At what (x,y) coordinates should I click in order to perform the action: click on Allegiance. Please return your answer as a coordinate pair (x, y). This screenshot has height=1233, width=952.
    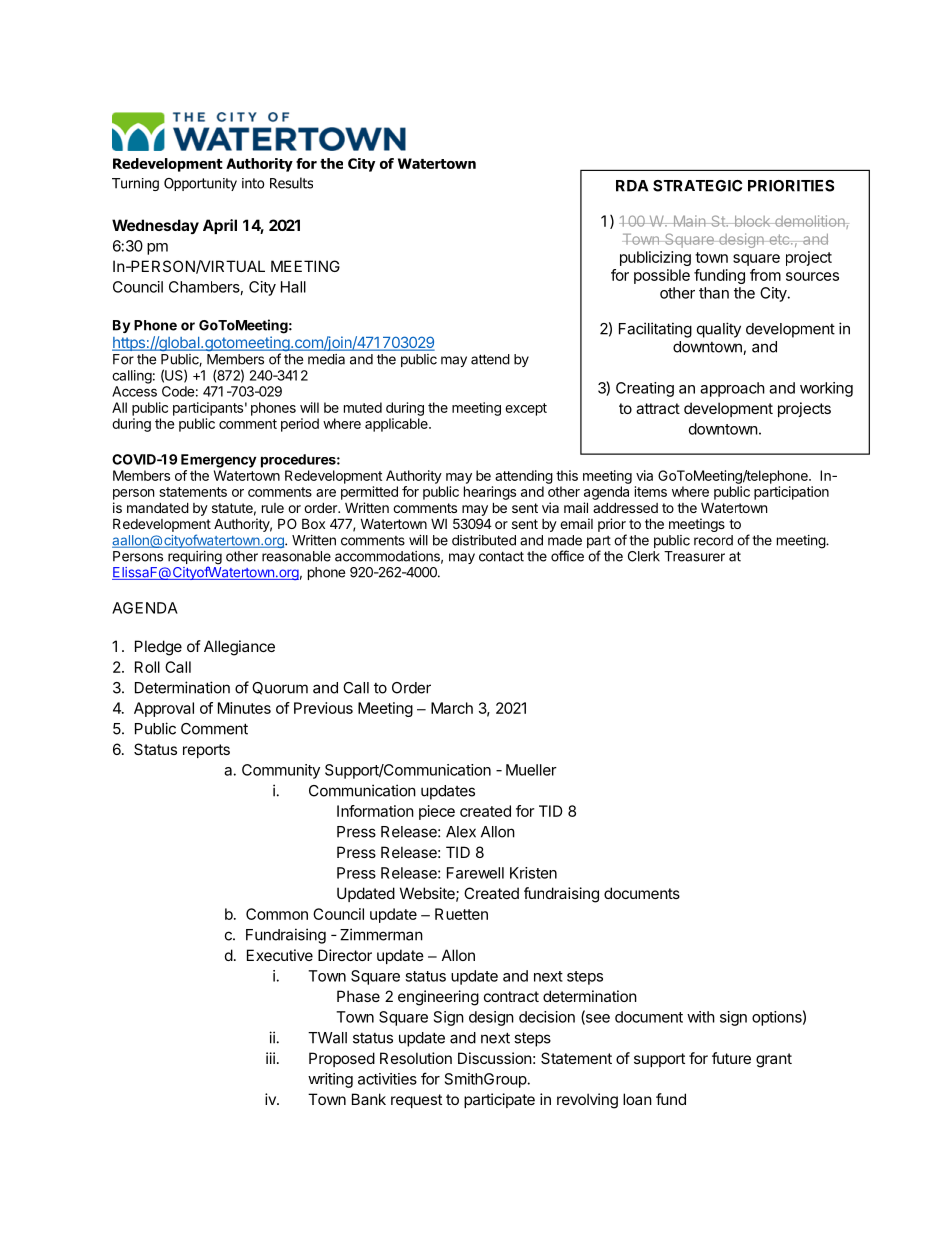
    Looking at the image, I should click on (239, 648).
